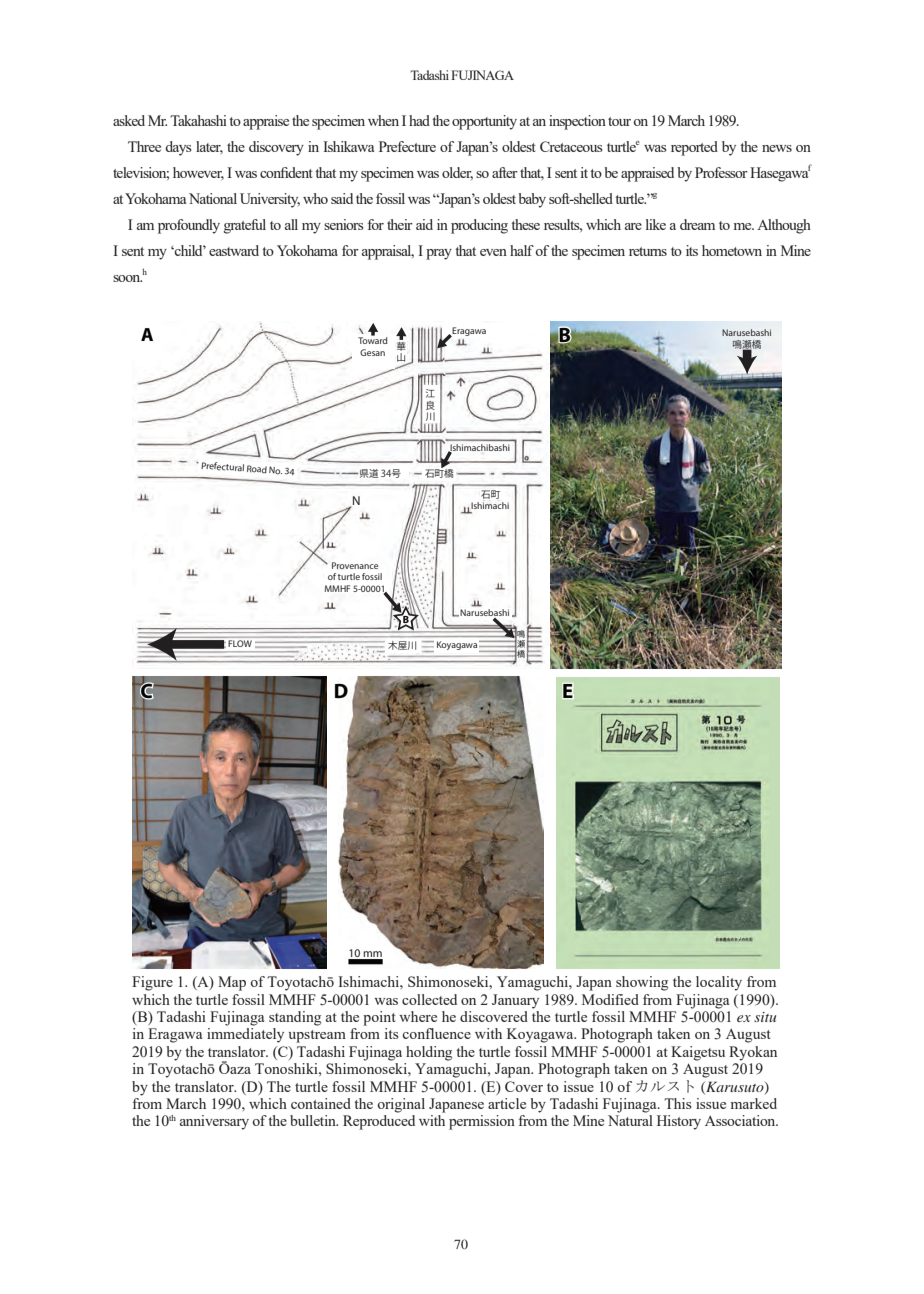 The height and width of the screenshot is (1294, 924). What do you see at coordinates (439, 254) in the screenshot?
I see `pray` at bounding box center [439, 254].
